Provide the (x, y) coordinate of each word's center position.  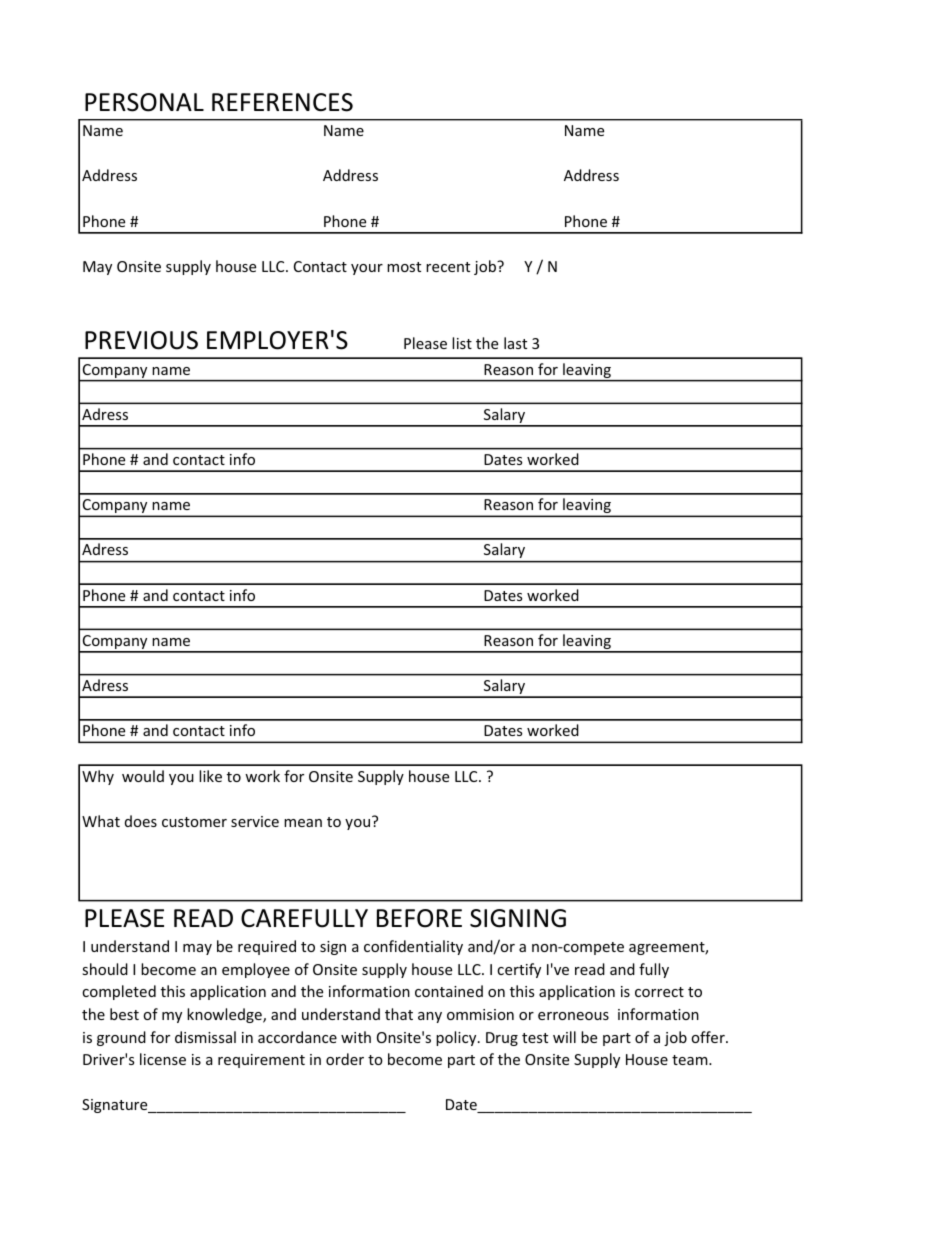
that (399, 1014)
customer (194, 822)
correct (659, 992)
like (210, 776)
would (143, 776)
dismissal (205, 1037)
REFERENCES (282, 102)
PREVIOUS (141, 340)
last (515, 343)
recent (448, 267)
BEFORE (419, 918)
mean (303, 823)
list (462, 343)
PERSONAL (144, 102)
